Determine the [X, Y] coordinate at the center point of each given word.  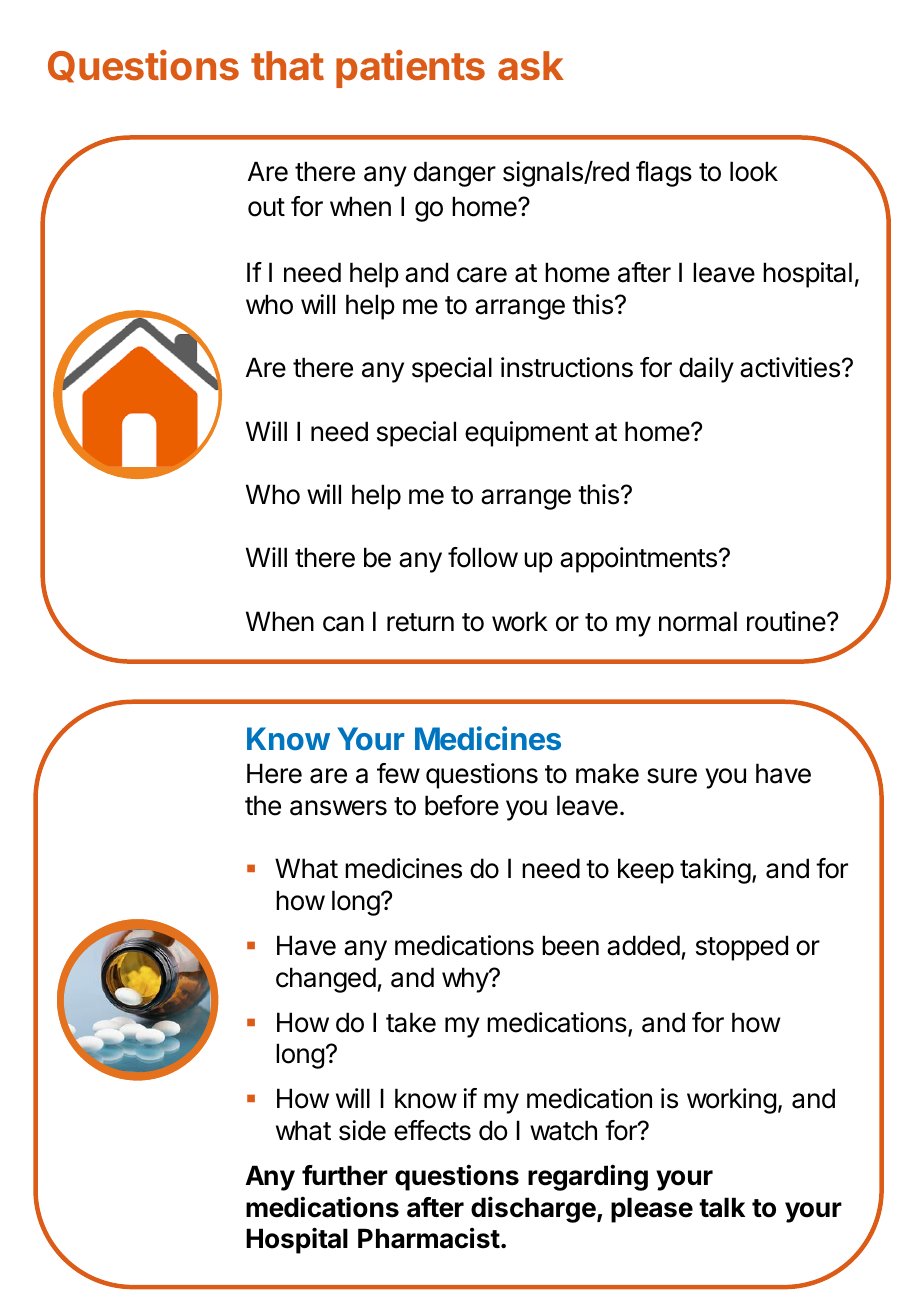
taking [715, 871]
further [345, 1175]
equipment [527, 434]
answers [338, 808]
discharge [533, 1209]
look [754, 171]
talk [722, 1207]
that [287, 66]
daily [706, 370]
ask [531, 66]
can [343, 624]
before [462, 805]
